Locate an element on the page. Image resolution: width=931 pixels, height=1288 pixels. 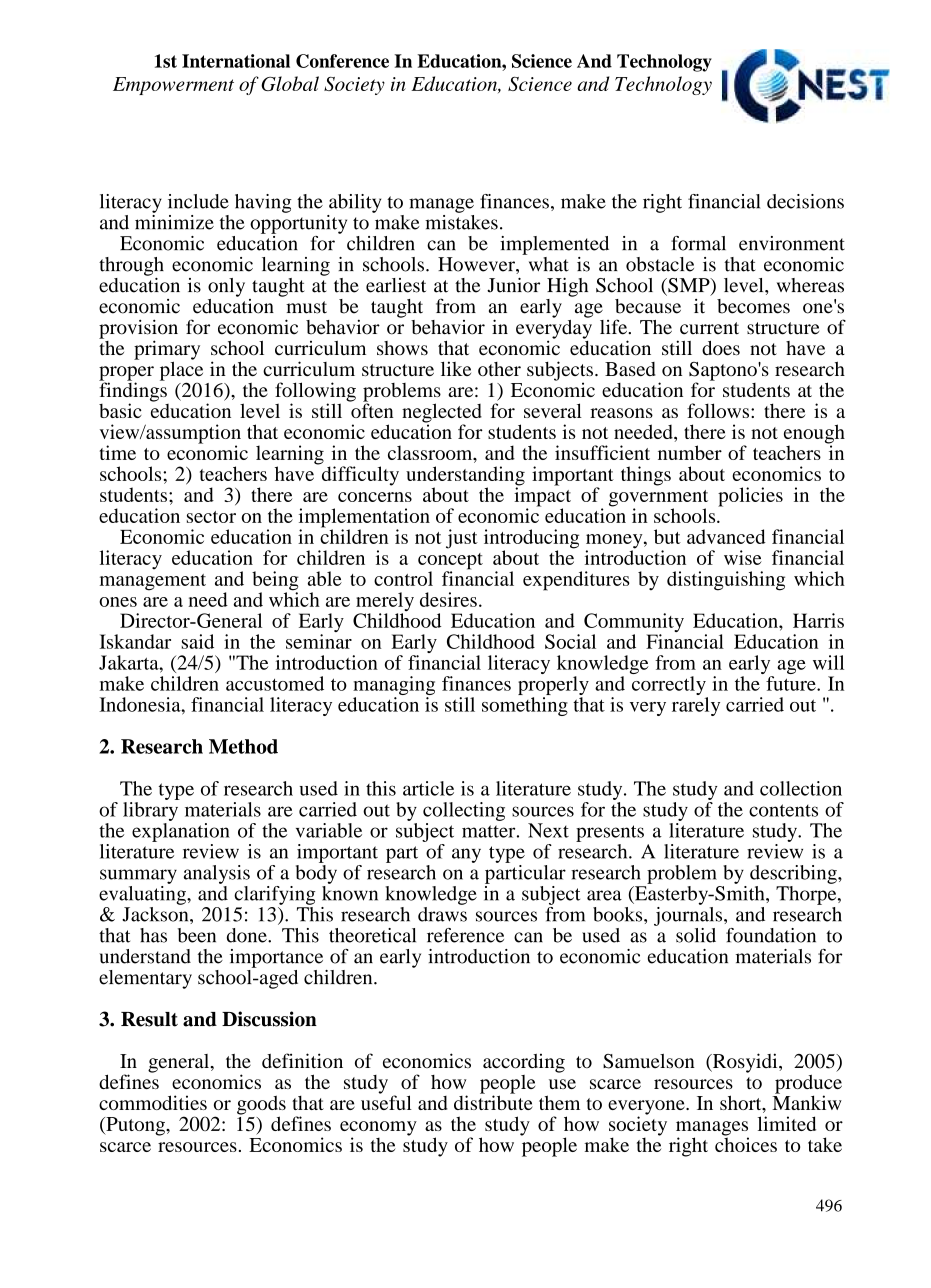
distribute is located at coordinates (493, 1101).
